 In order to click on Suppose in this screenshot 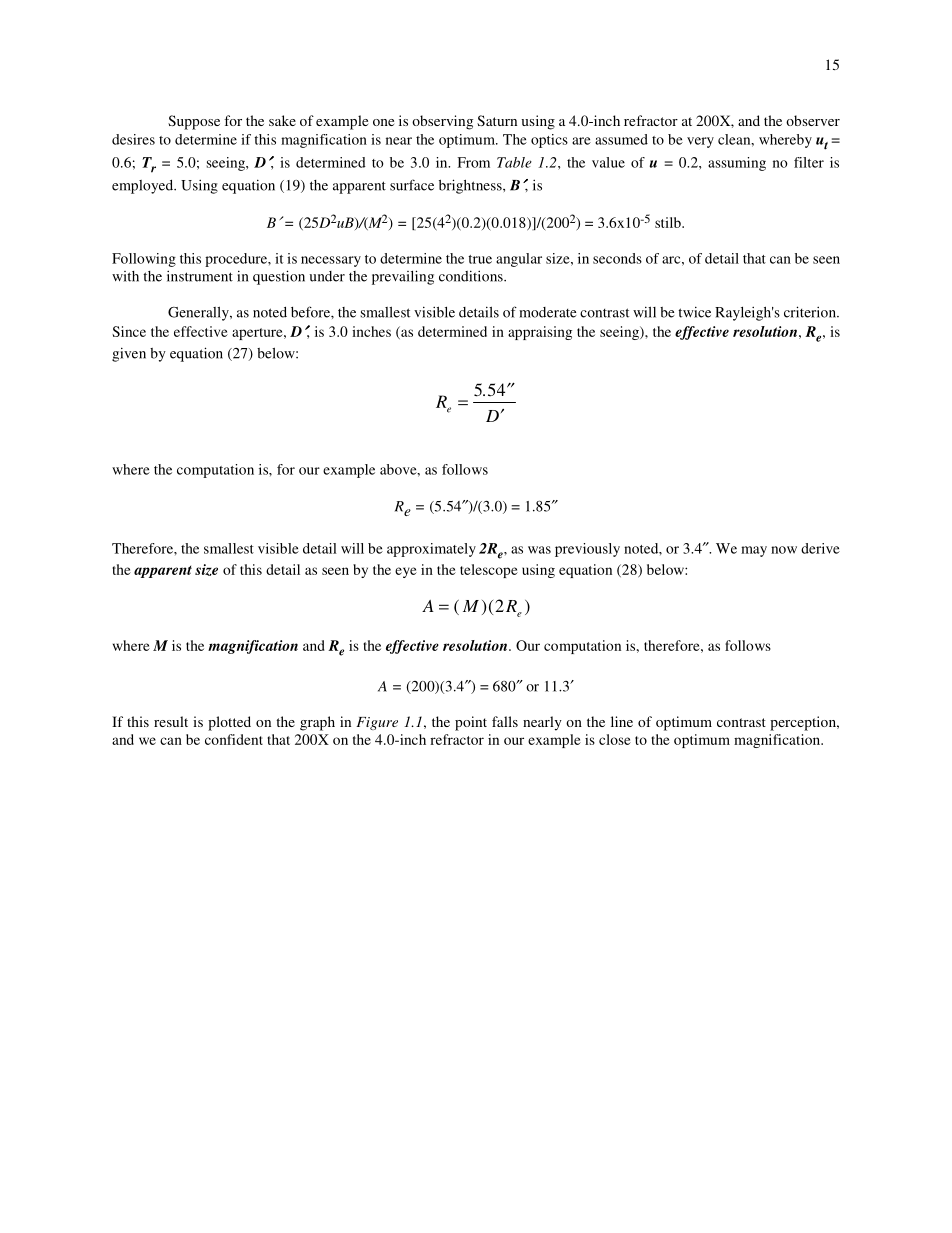, I will do `click(194, 122)`.
